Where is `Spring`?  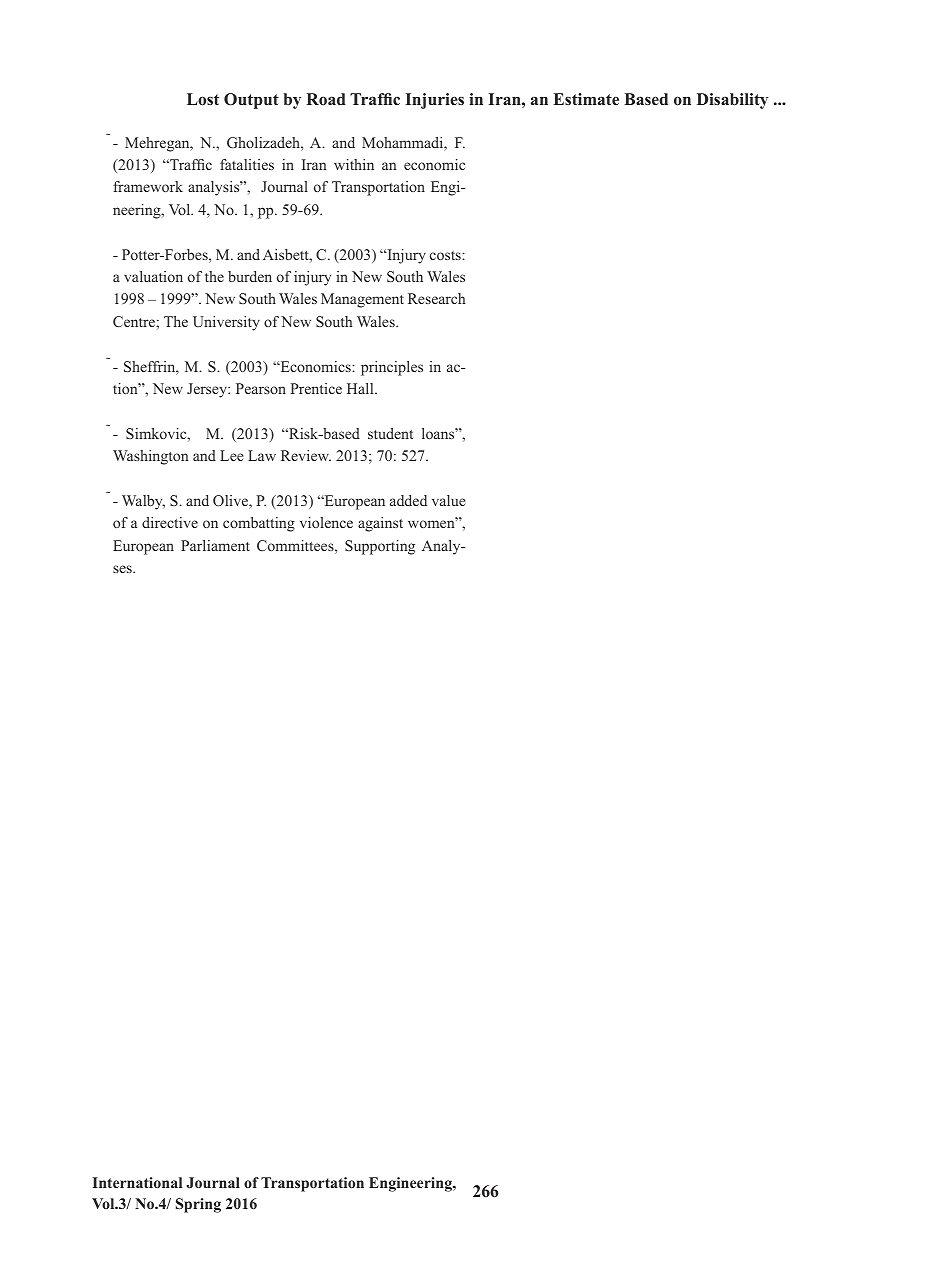 Spring is located at coordinates (198, 1205).
